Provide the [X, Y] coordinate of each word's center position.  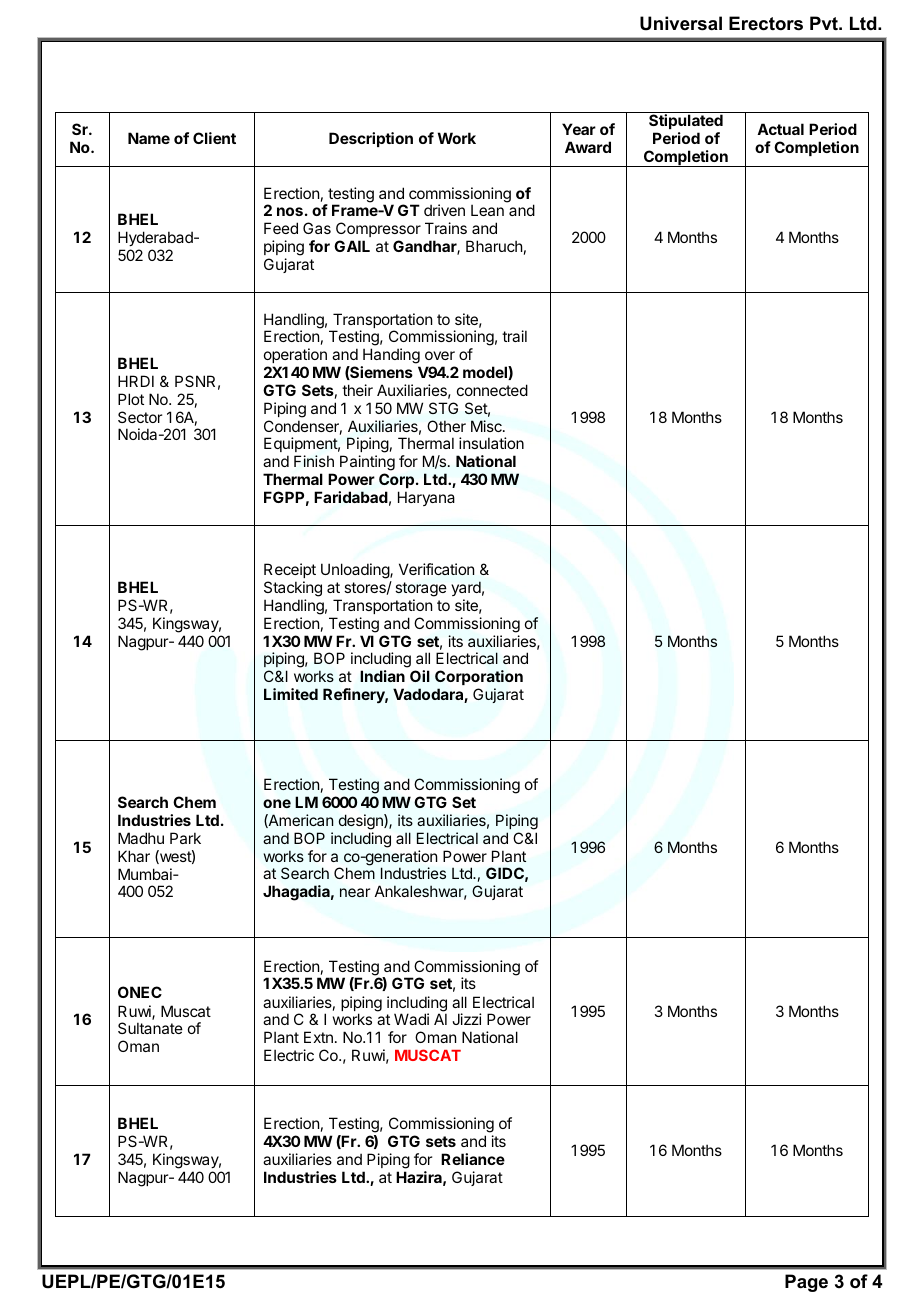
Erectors [766, 23]
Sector [140, 417]
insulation [491, 443]
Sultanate [150, 1028]
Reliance [473, 1159]
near [355, 892]
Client [214, 138]
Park [185, 838]
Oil [420, 676]
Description [371, 139]
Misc [487, 426]
